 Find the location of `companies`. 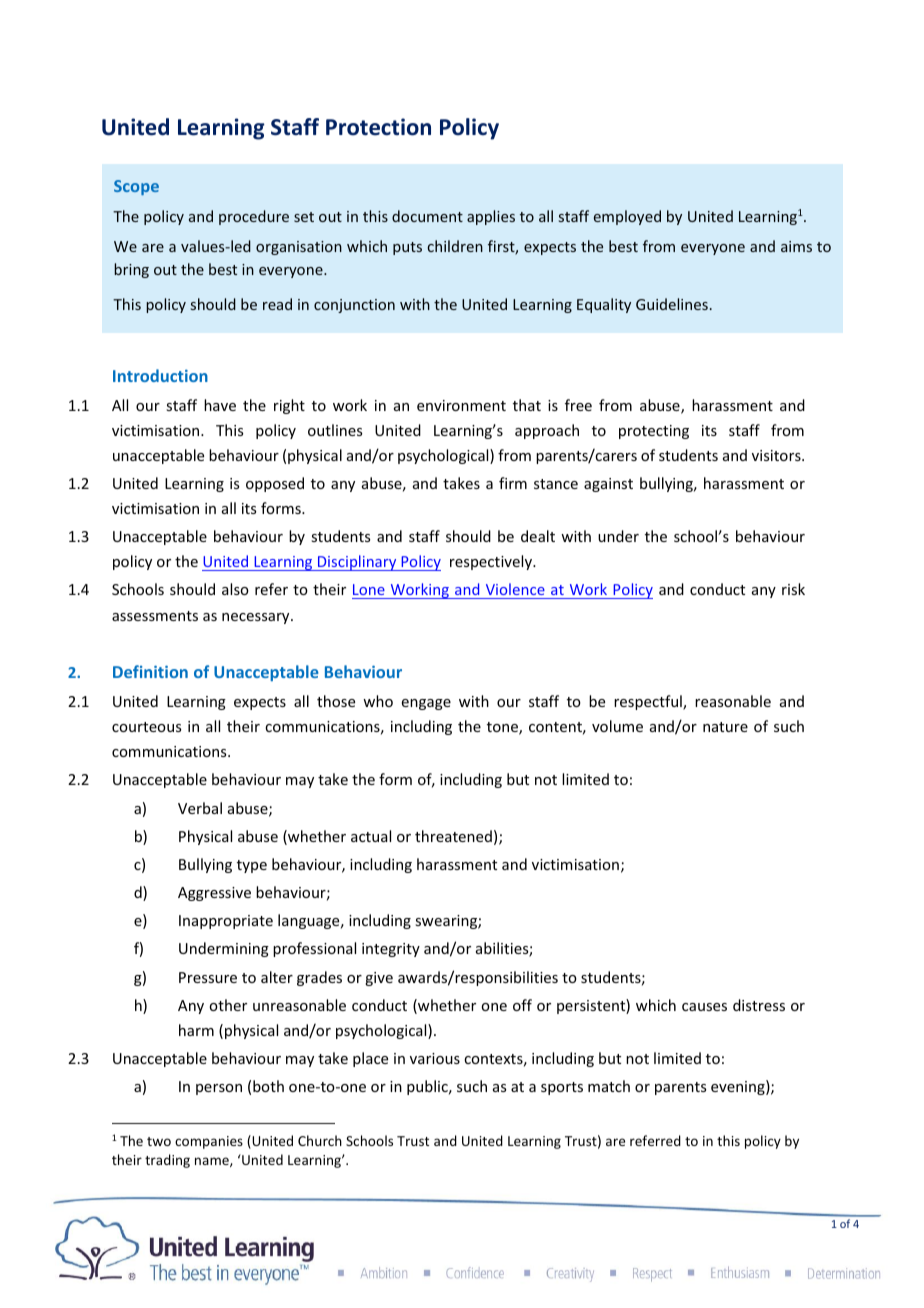

companies is located at coordinates (209, 1142).
